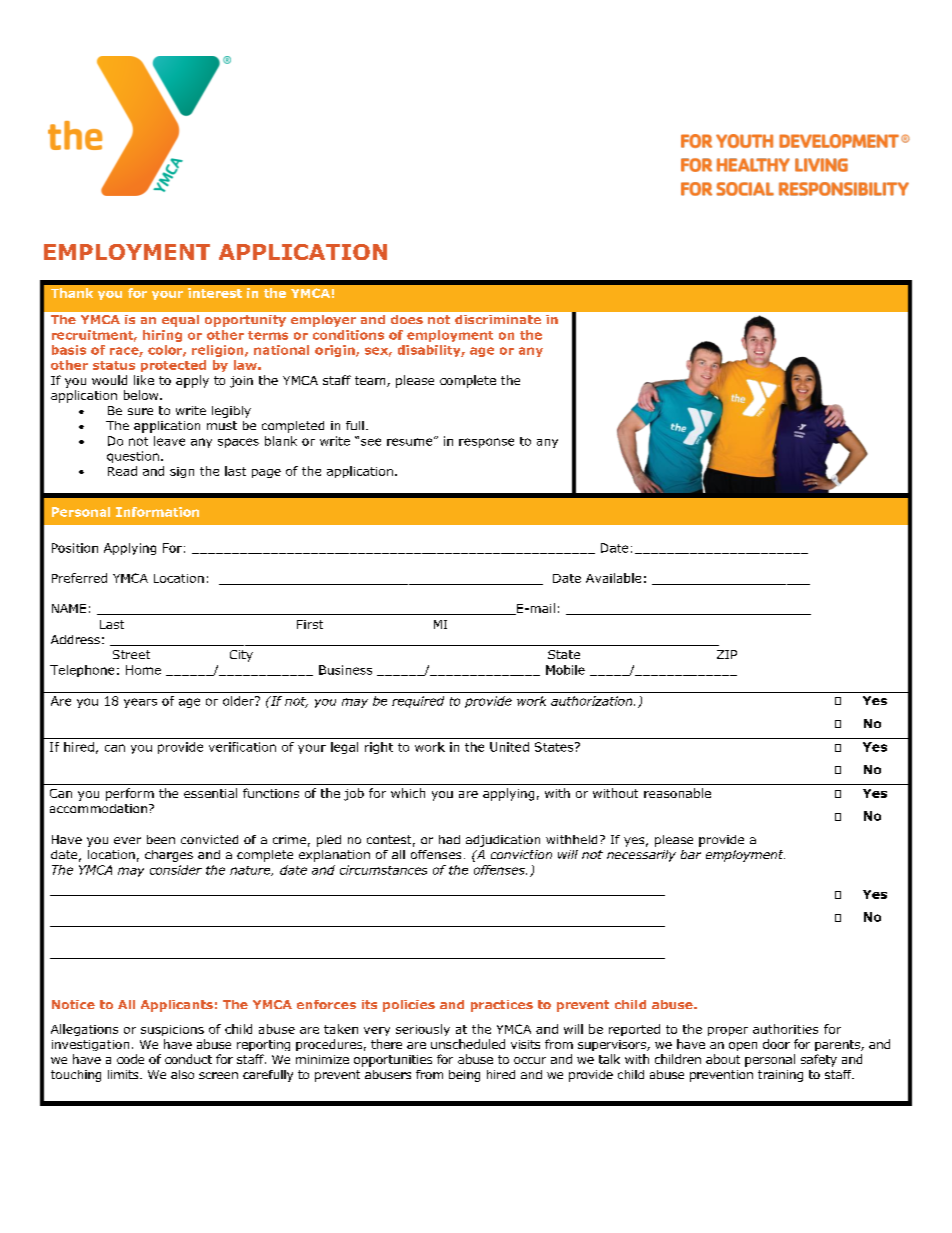  What do you see at coordinates (131, 654) in the image?
I see `Street` at bounding box center [131, 654].
